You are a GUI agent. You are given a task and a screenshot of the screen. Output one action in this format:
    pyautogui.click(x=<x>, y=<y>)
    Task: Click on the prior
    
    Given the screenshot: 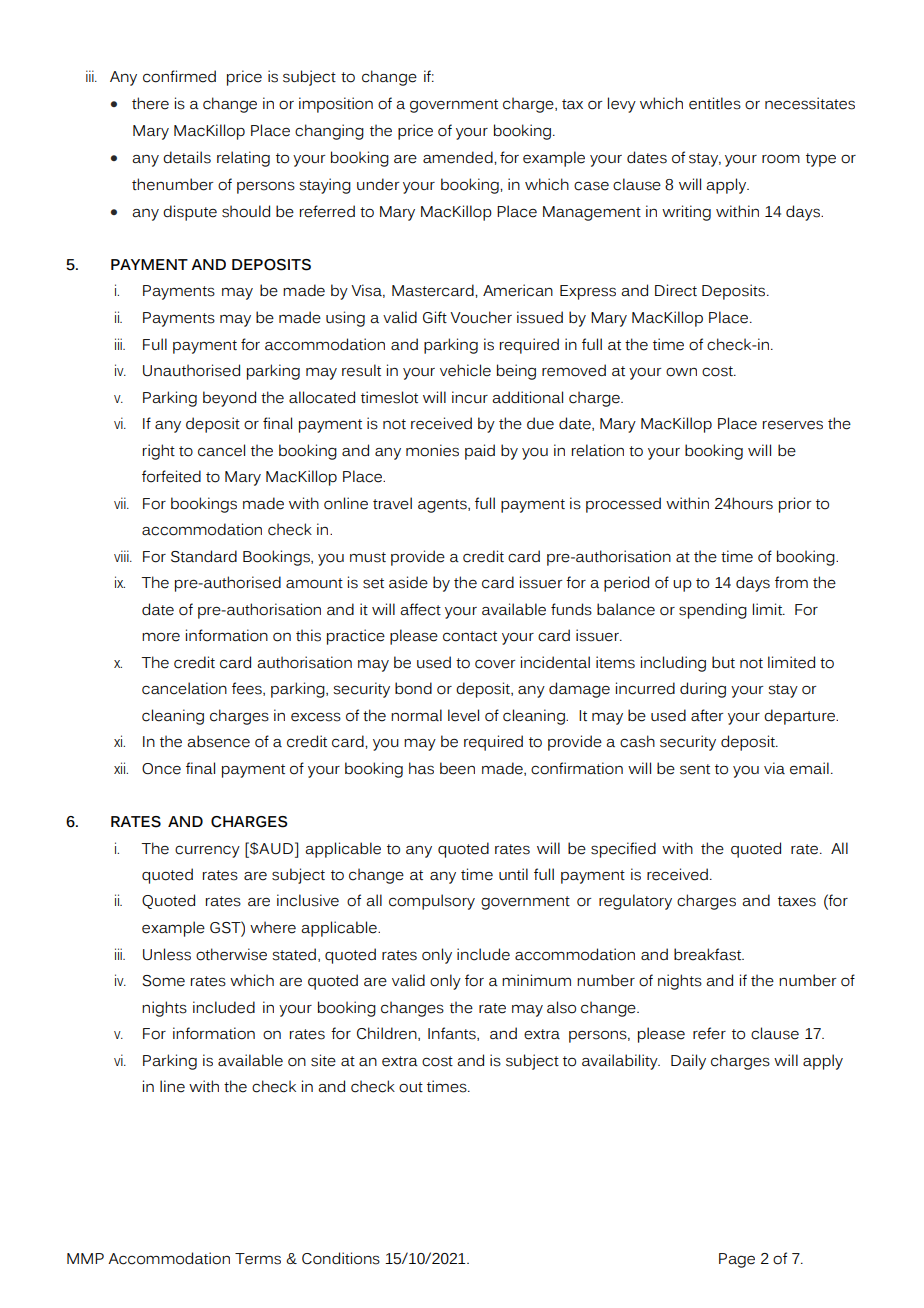 What is the action you would take?
    pyautogui.click(x=795, y=505)
